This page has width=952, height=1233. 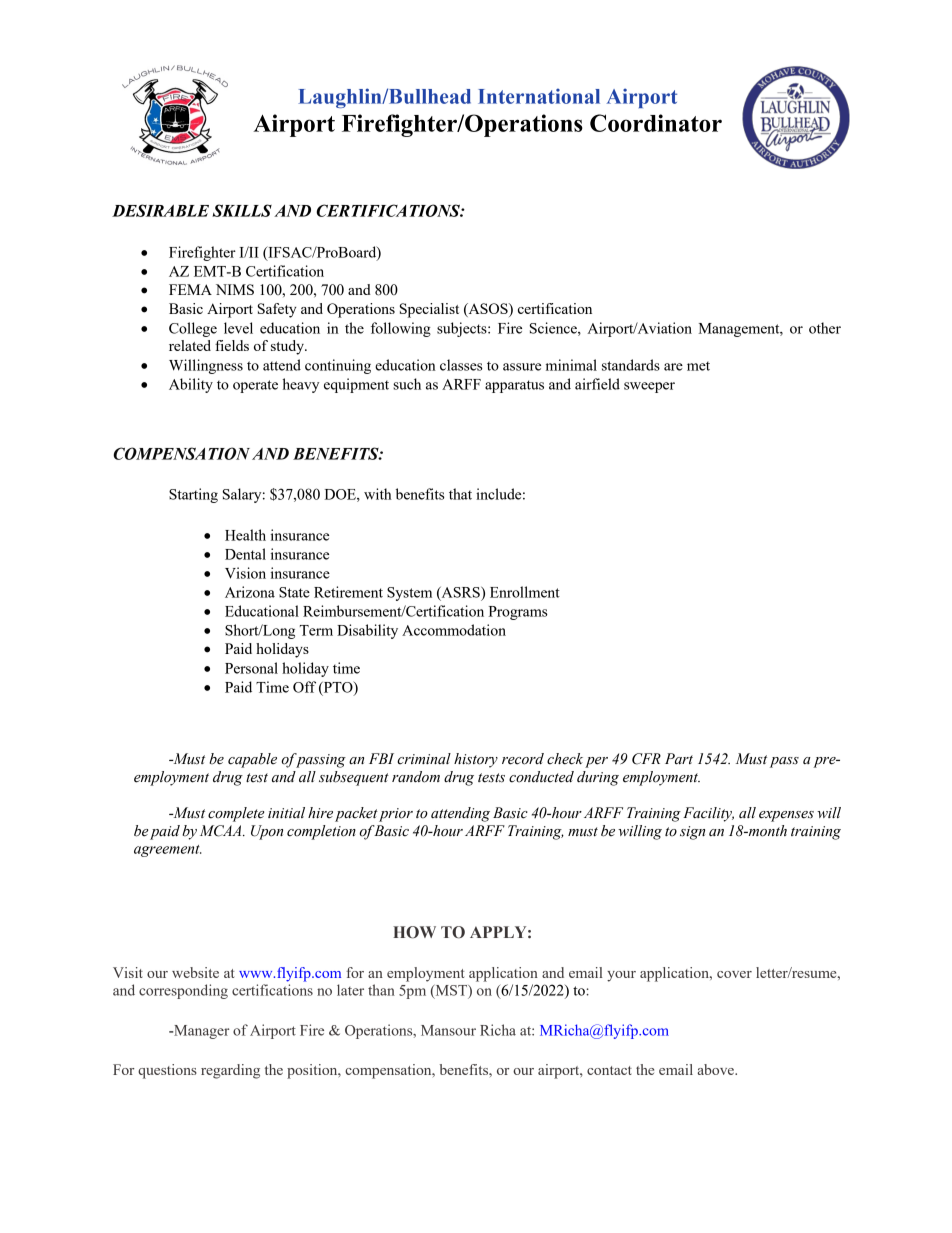 I want to click on apparatus, so click(x=514, y=386).
